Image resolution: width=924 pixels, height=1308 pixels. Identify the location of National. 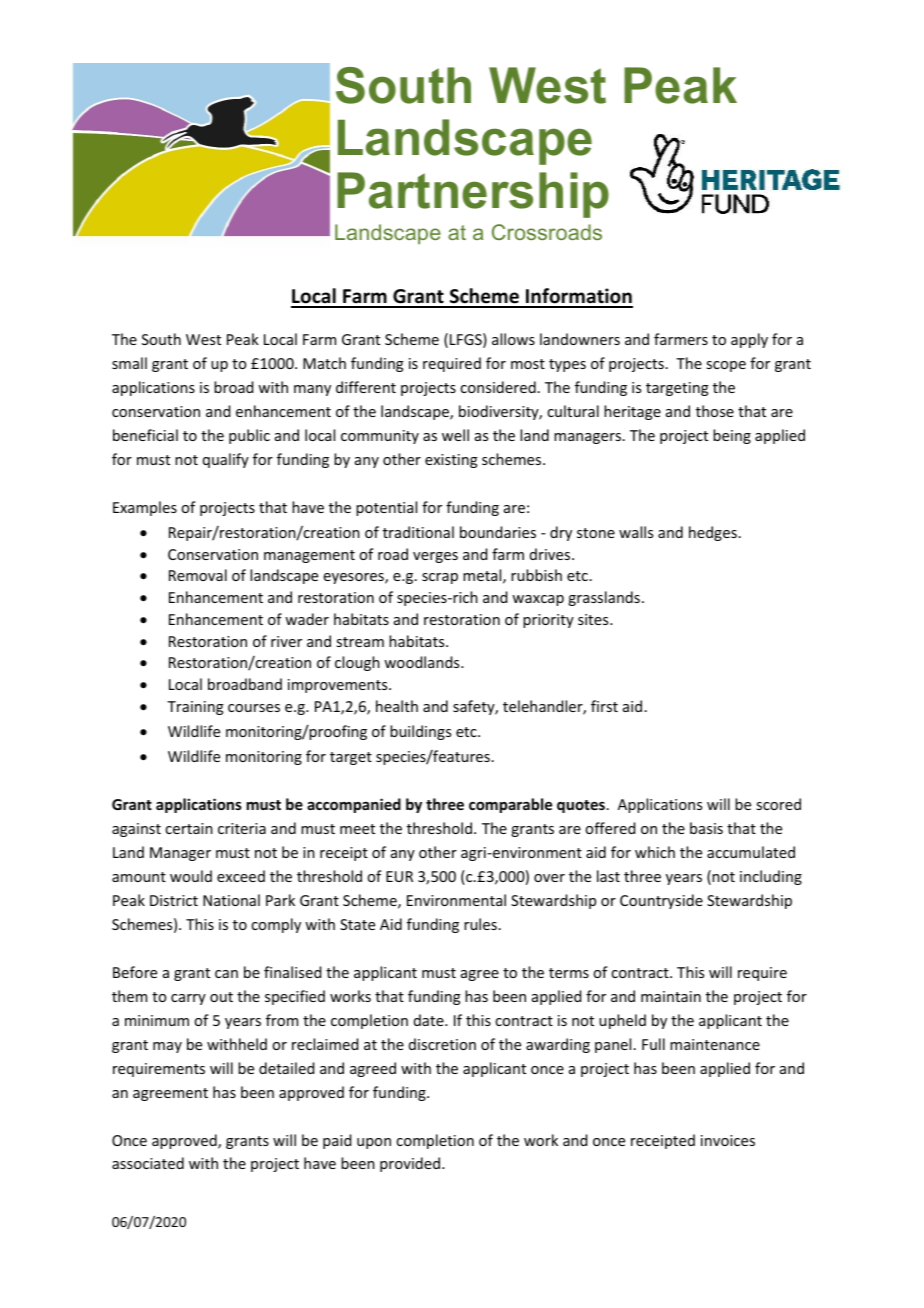
(231, 900).
